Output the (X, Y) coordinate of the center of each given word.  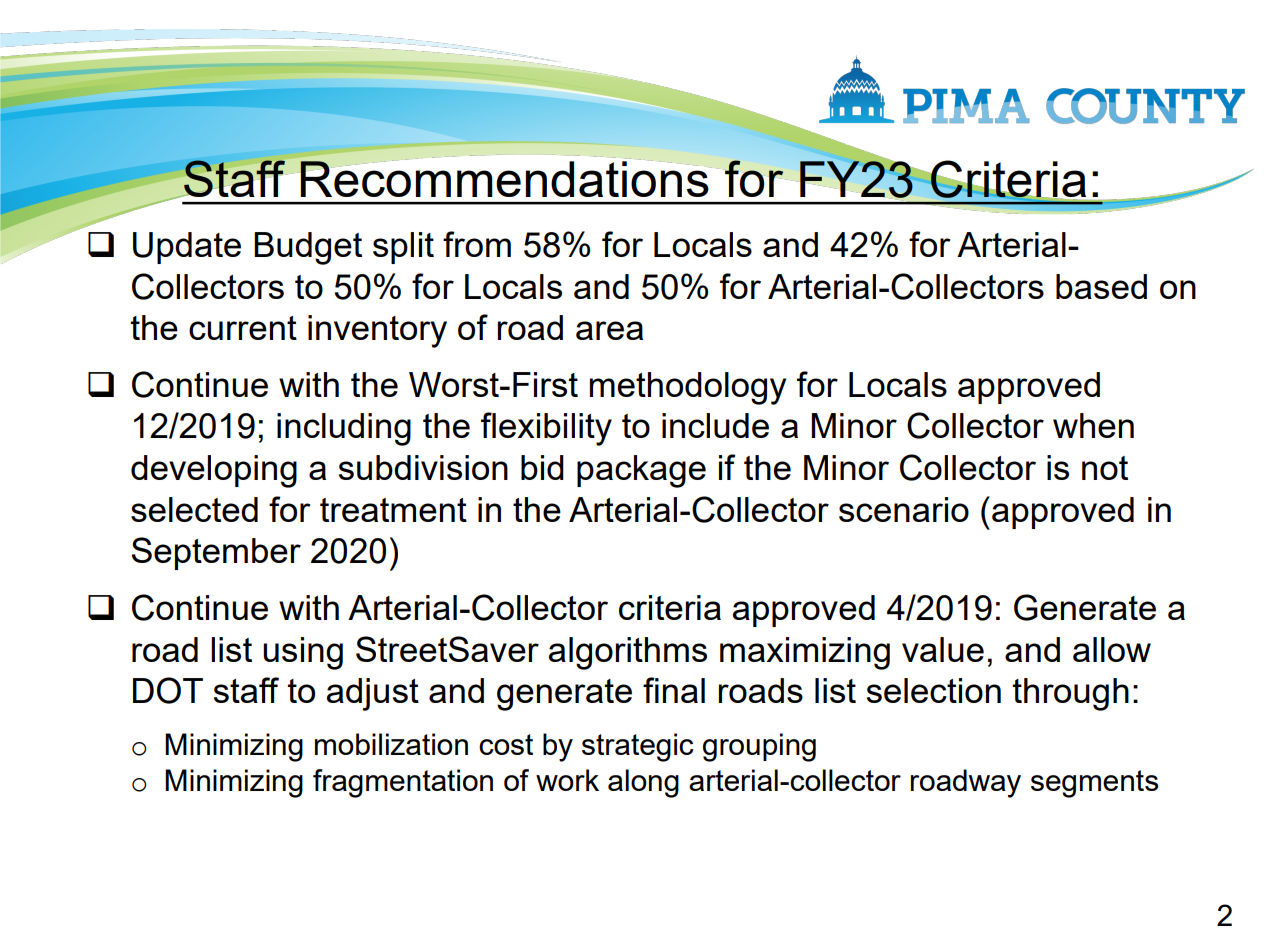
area (609, 330)
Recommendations (504, 179)
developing (214, 471)
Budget (308, 248)
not (1105, 468)
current (243, 328)
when (1093, 425)
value (943, 649)
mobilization (391, 744)
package (641, 471)
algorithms (628, 653)
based (1101, 286)
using (303, 653)
